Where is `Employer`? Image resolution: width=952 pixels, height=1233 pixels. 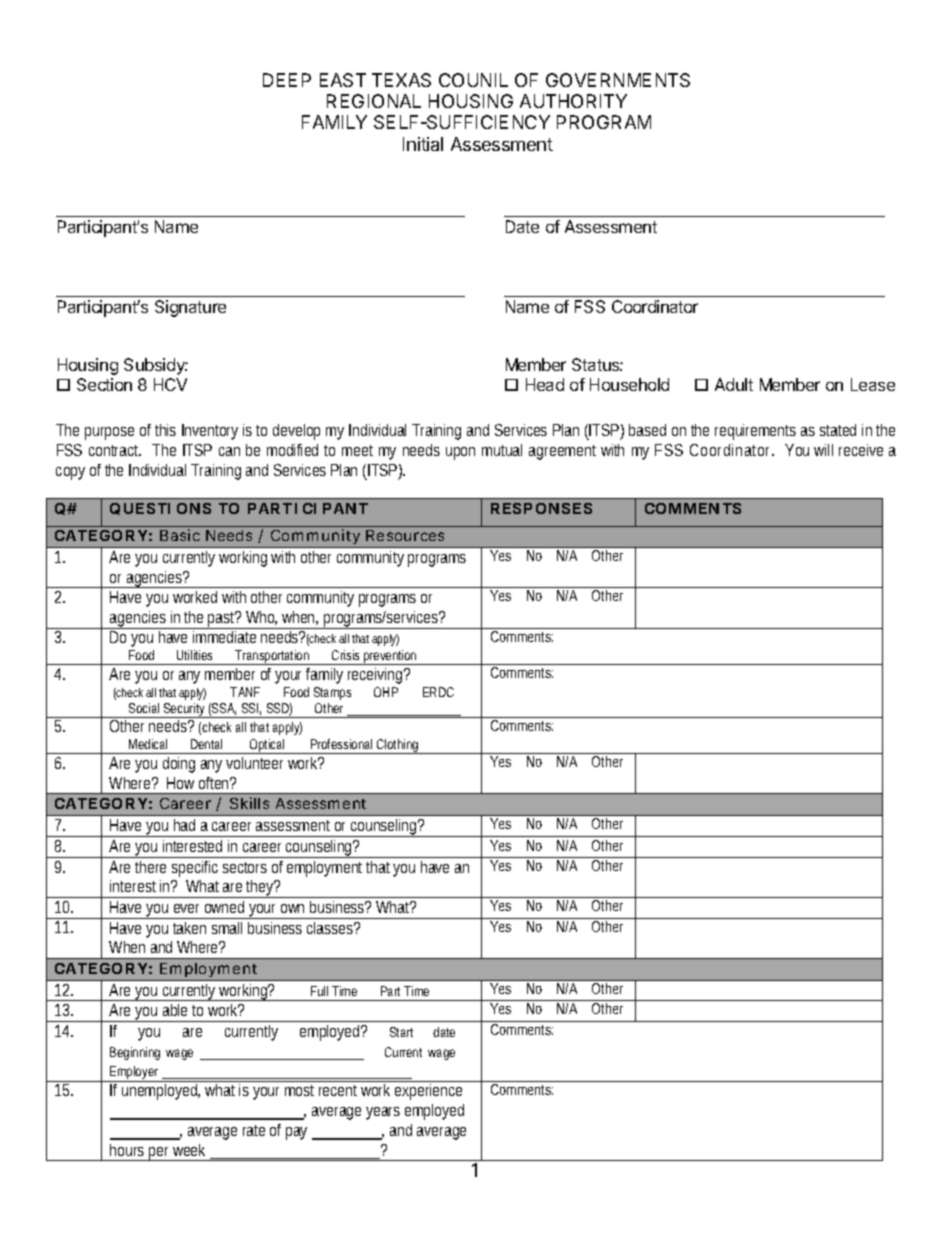 Employer is located at coordinates (135, 1074).
